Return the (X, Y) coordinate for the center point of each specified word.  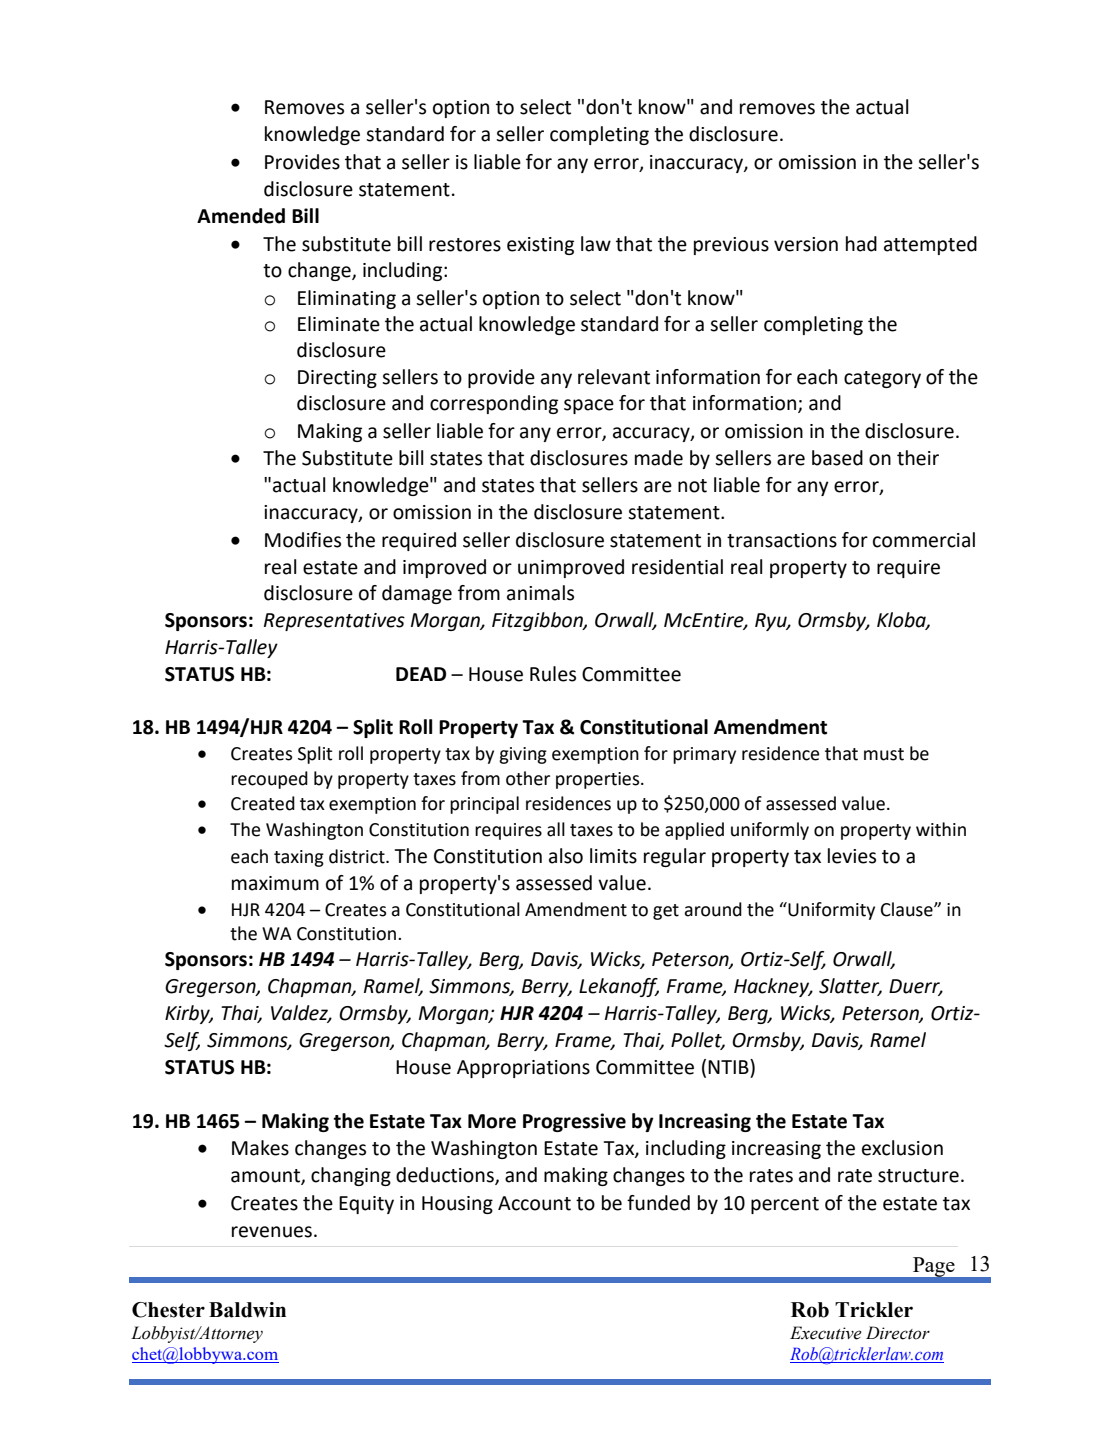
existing (540, 246)
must (884, 754)
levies (852, 856)
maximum (275, 883)
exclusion (902, 1148)
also (566, 856)
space (589, 406)
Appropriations (523, 1069)
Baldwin (247, 1310)
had (861, 244)
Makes (260, 1148)
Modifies (303, 540)
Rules (553, 674)
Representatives (334, 622)
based (837, 458)
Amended (241, 216)
